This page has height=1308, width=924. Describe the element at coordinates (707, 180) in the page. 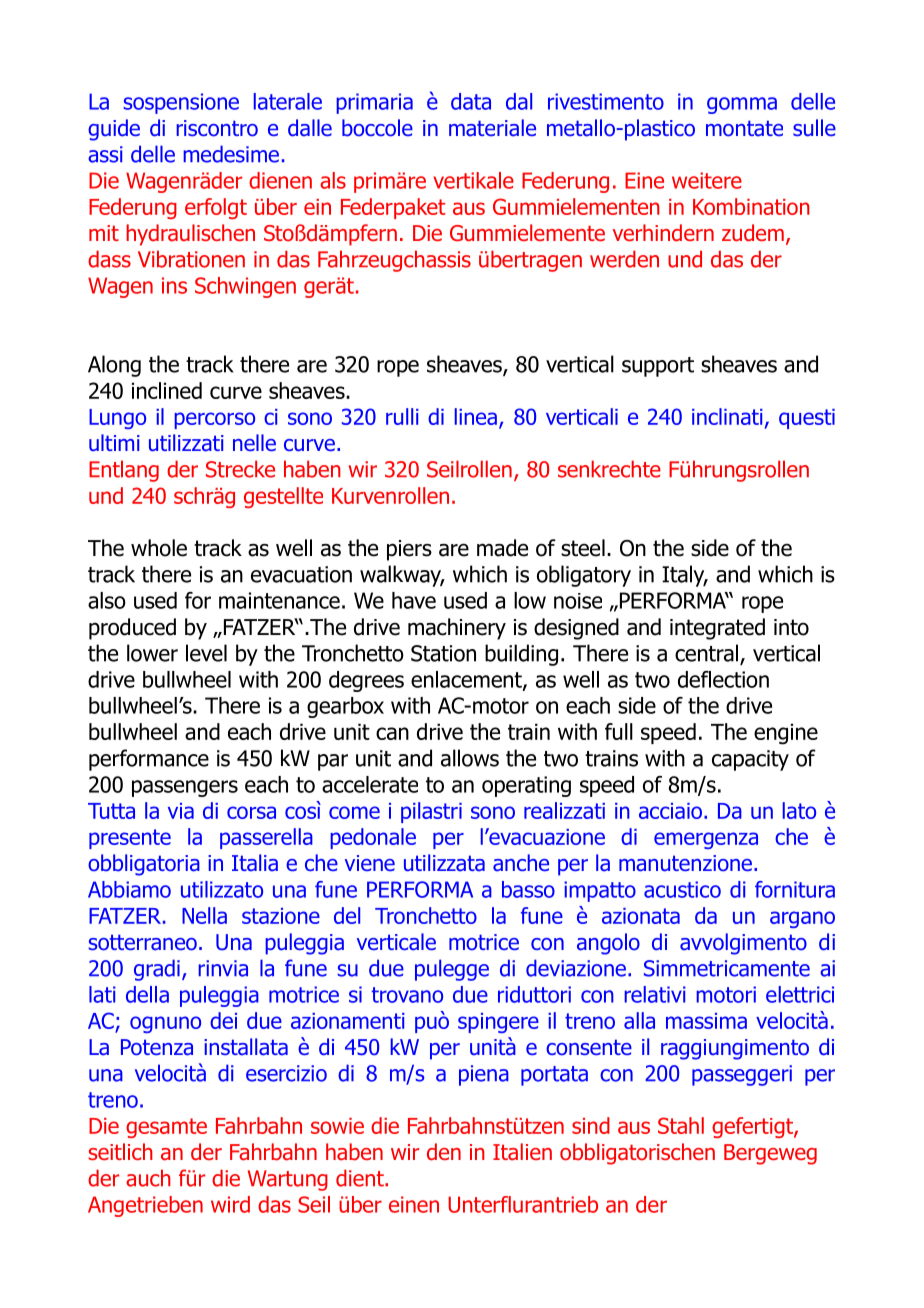

I see `weitere` at that location.
